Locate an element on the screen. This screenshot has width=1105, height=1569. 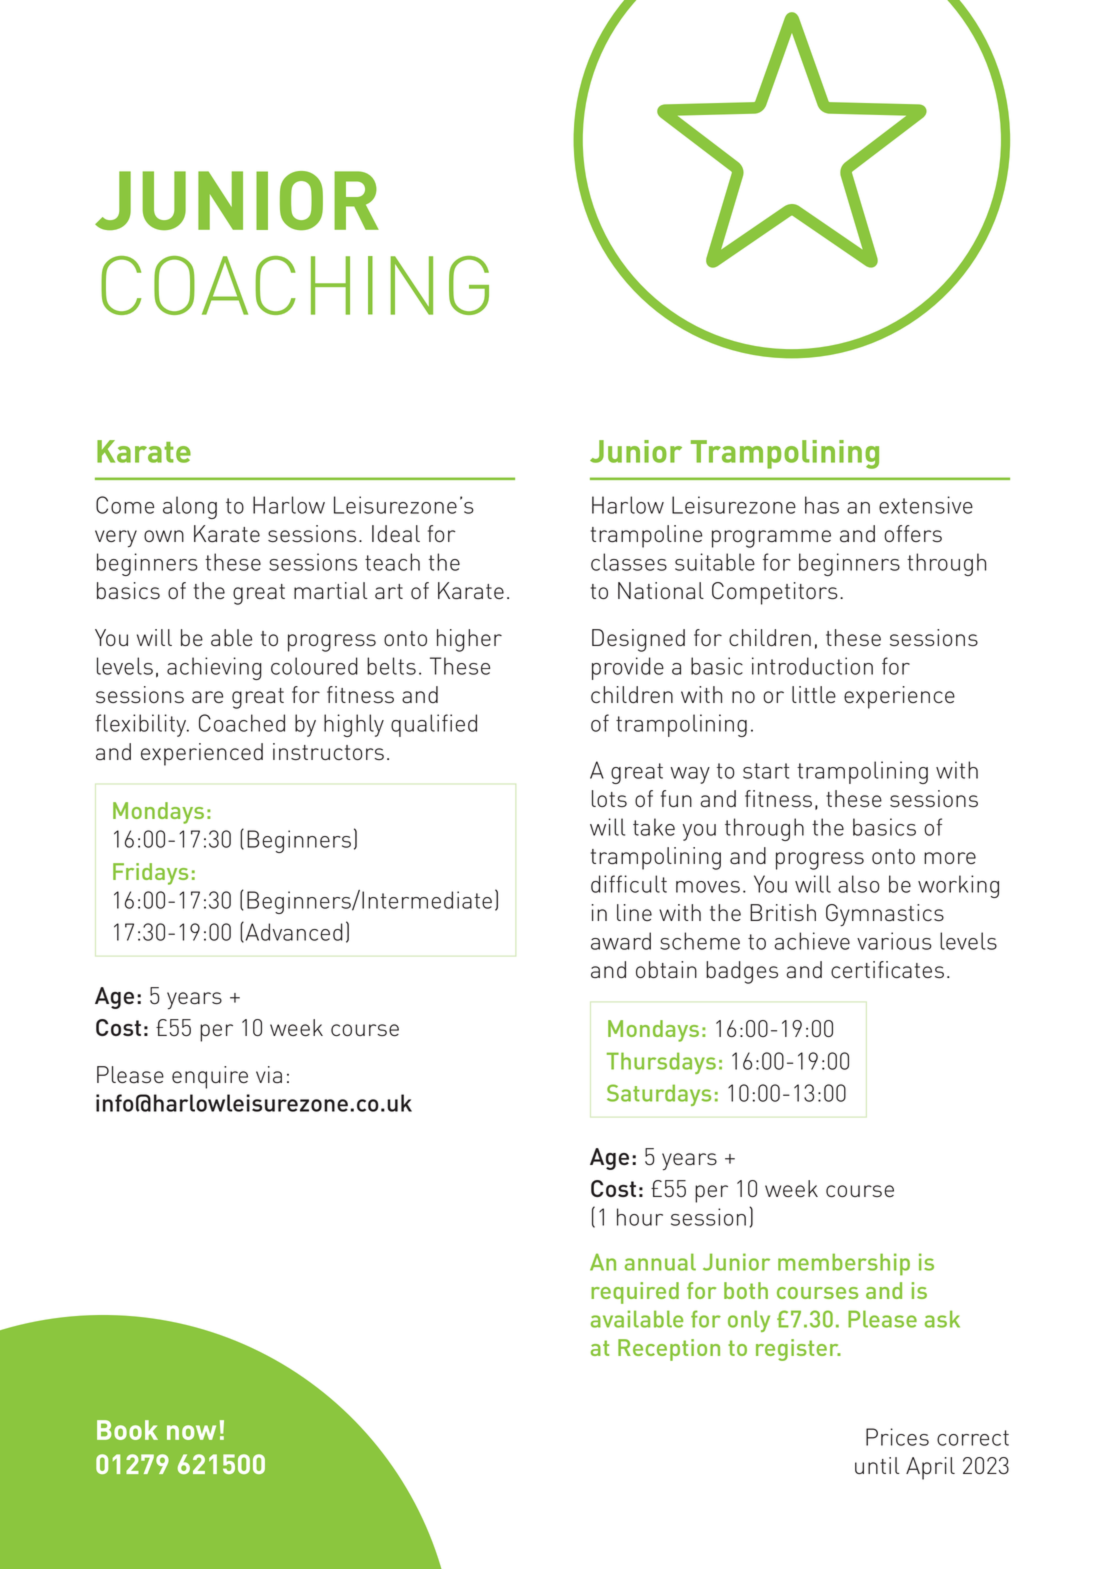
Prices is located at coordinates (897, 1437).
